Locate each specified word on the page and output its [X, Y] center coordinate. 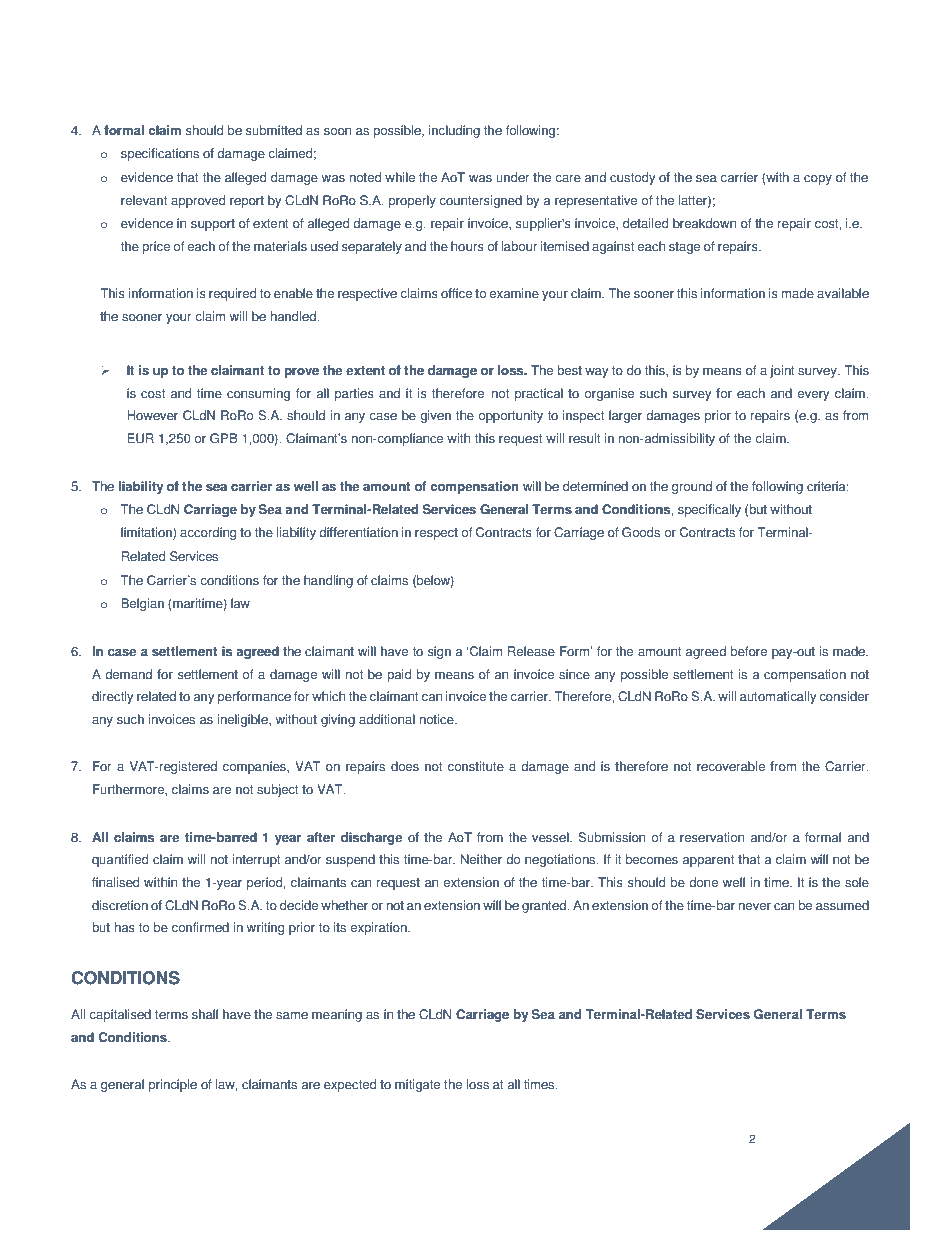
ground [692, 487]
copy [818, 180]
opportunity [510, 416]
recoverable [731, 766]
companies [255, 767]
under [513, 177]
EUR [140, 438]
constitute [476, 766]
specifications [160, 154]
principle [173, 1085]
